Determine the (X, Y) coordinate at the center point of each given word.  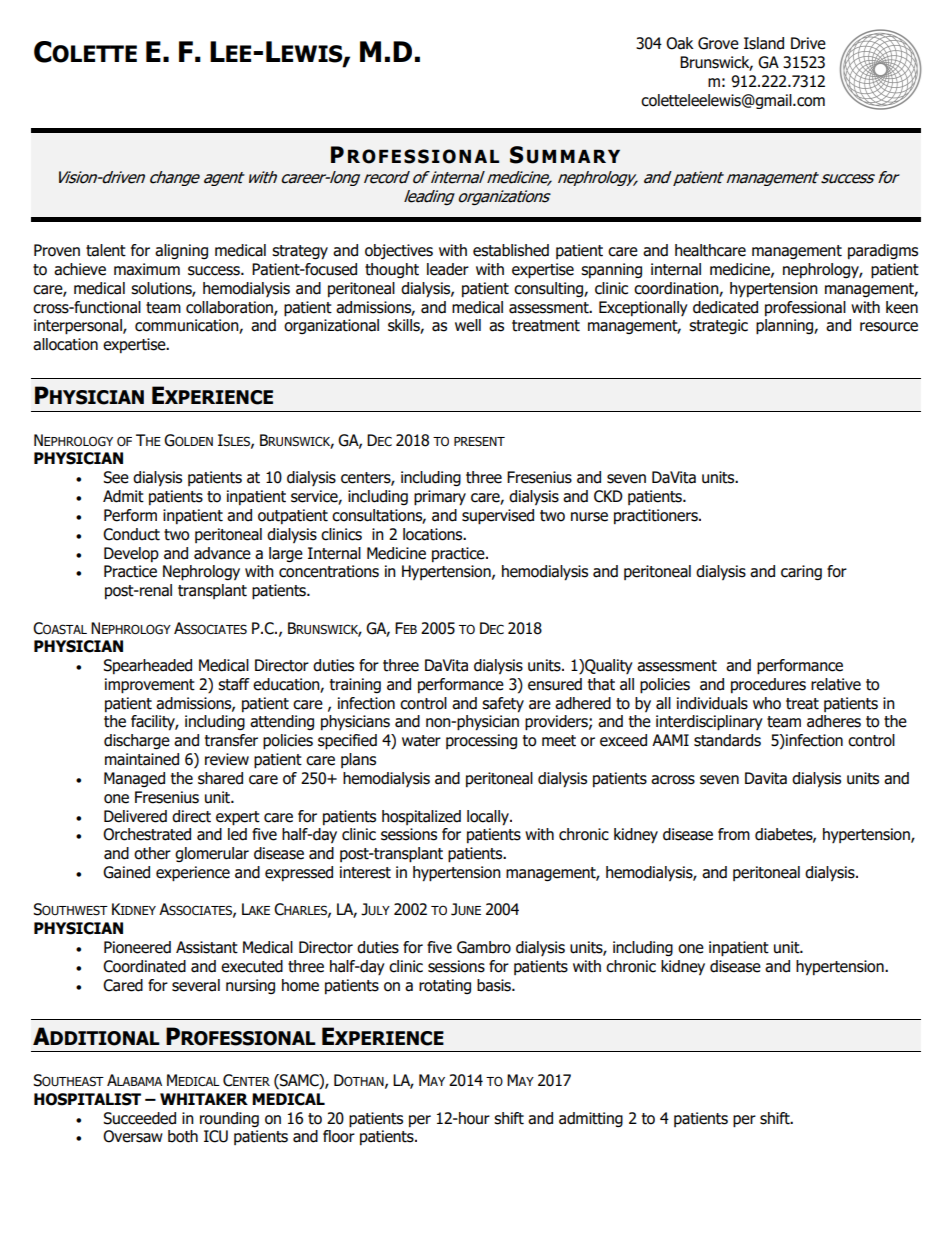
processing (481, 741)
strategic (718, 327)
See (116, 477)
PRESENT (479, 441)
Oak (680, 43)
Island (764, 43)
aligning (181, 252)
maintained (142, 759)
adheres (834, 721)
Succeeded (140, 1118)
